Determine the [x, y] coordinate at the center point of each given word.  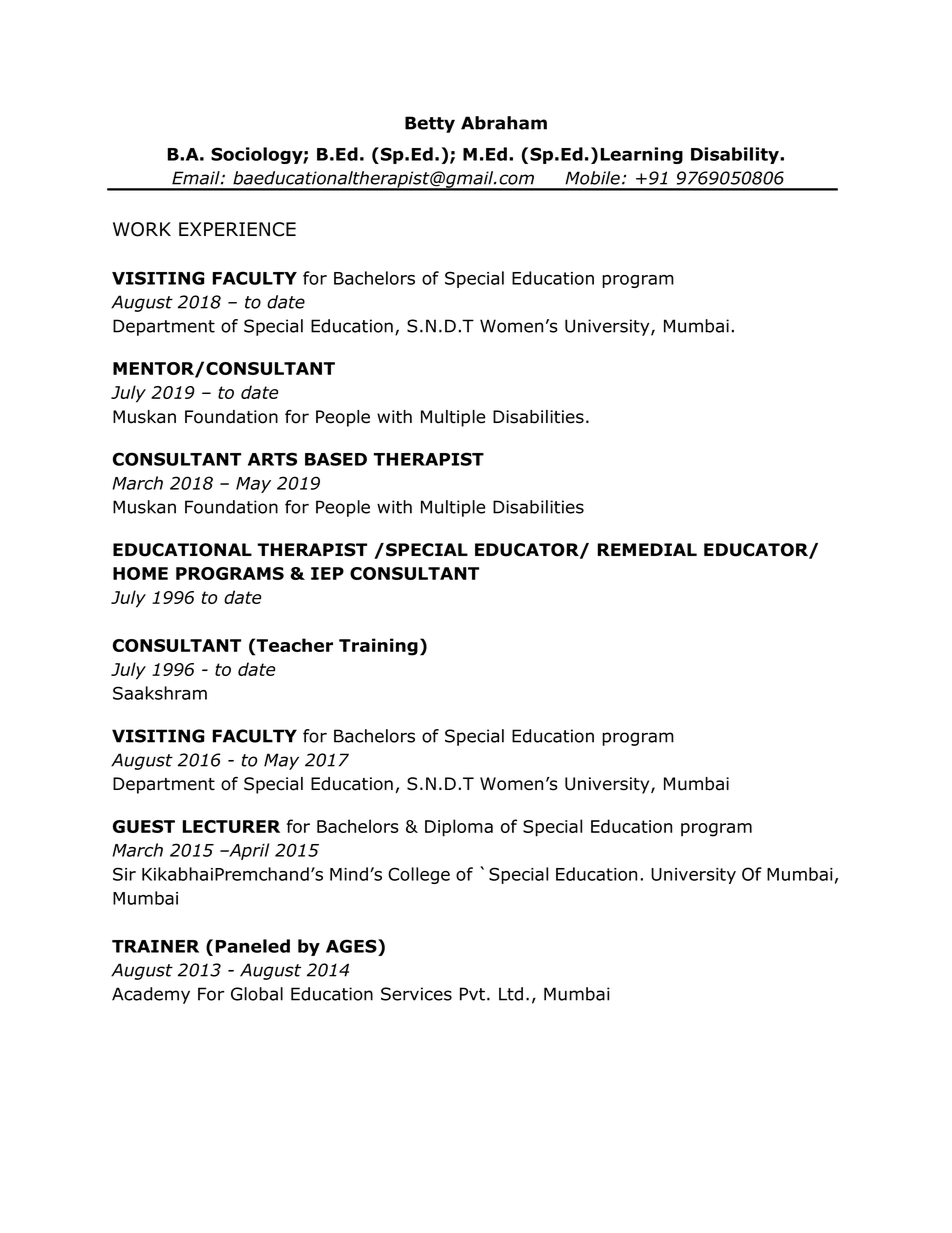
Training [378, 647]
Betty [430, 124]
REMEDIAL [647, 549]
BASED [336, 459]
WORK [142, 229]
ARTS [272, 459]
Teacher [294, 645]
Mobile [592, 178]
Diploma [459, 828]
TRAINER [155, 946]
